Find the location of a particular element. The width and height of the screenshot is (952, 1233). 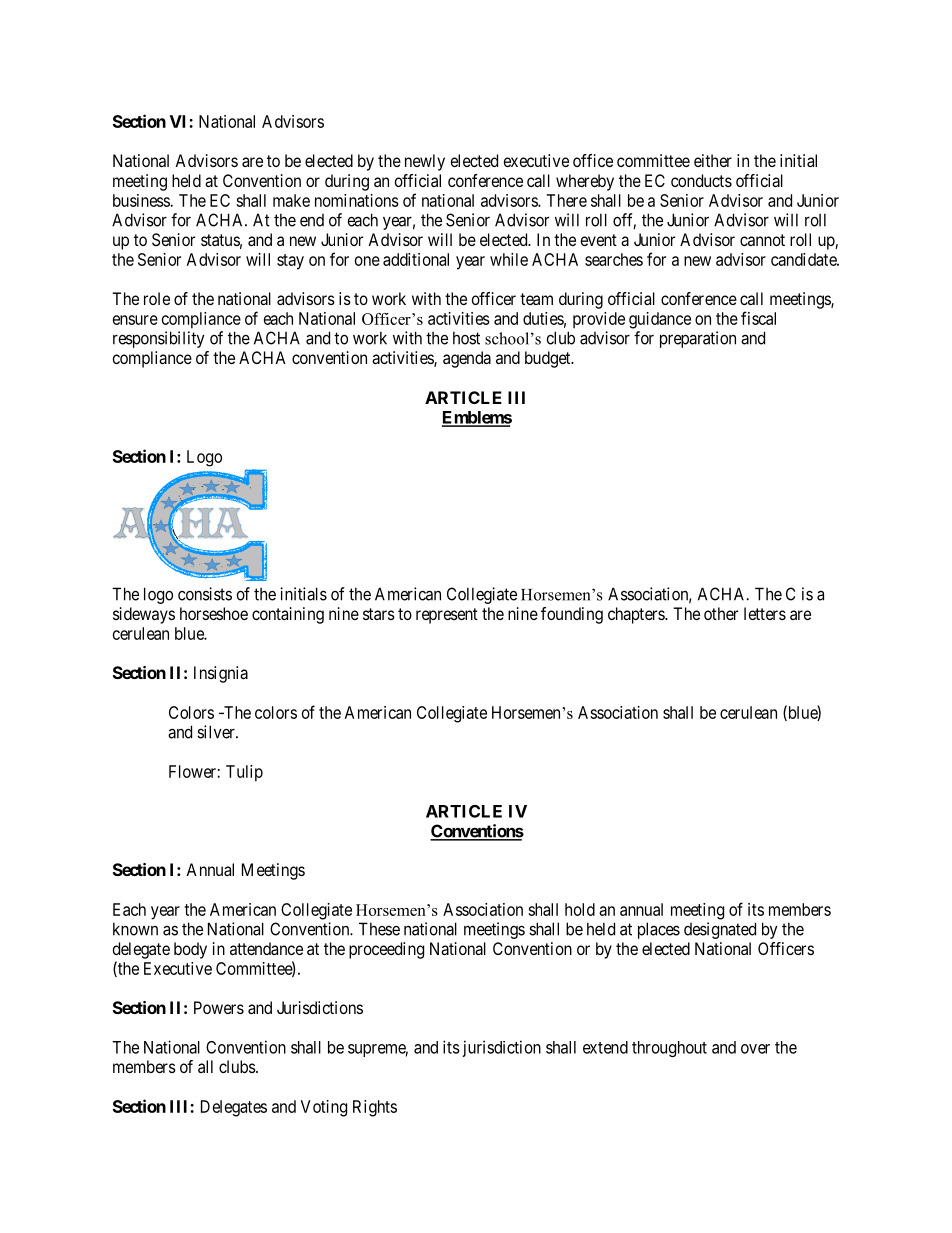

represent is located at coordinates (447, 616).
